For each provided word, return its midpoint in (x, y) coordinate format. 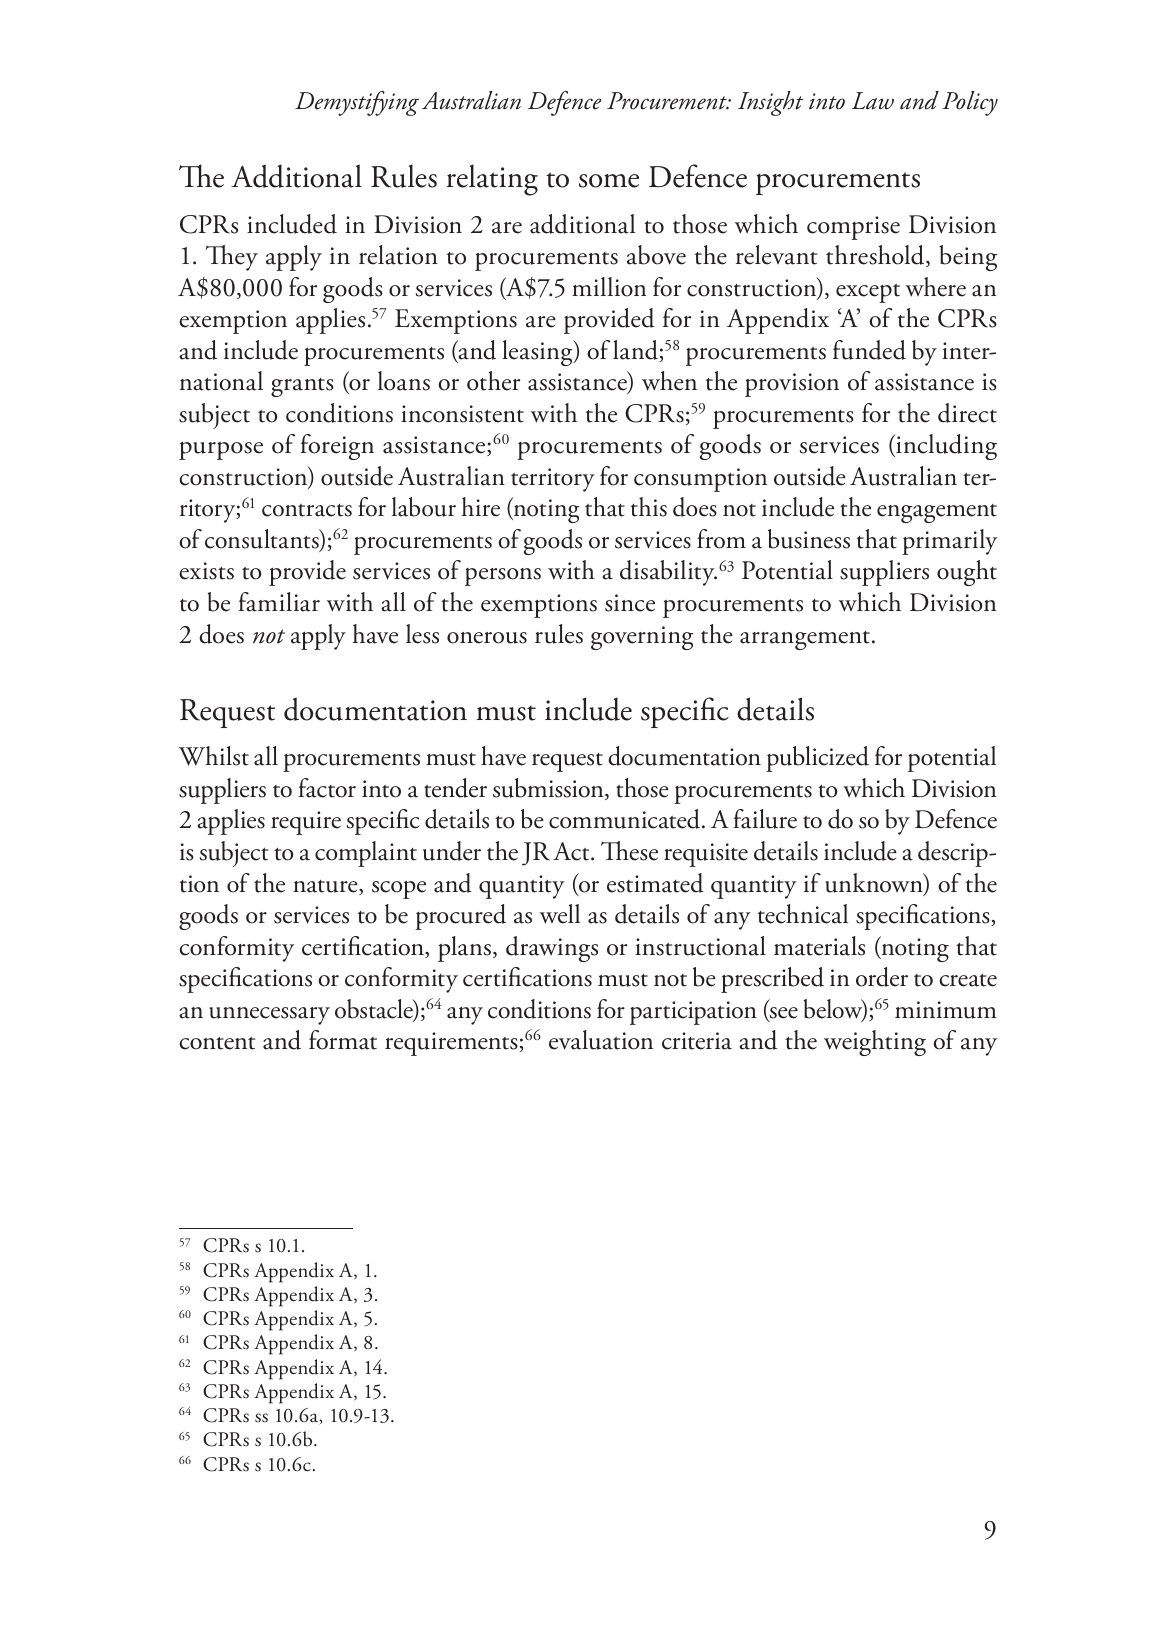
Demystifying (357, 103)
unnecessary (269, 1016)
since (630, 603)
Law (873, 101)
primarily (949, 542)
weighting (875, 1043)
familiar (279, 602)
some (609, 181)
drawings (552, 949)
